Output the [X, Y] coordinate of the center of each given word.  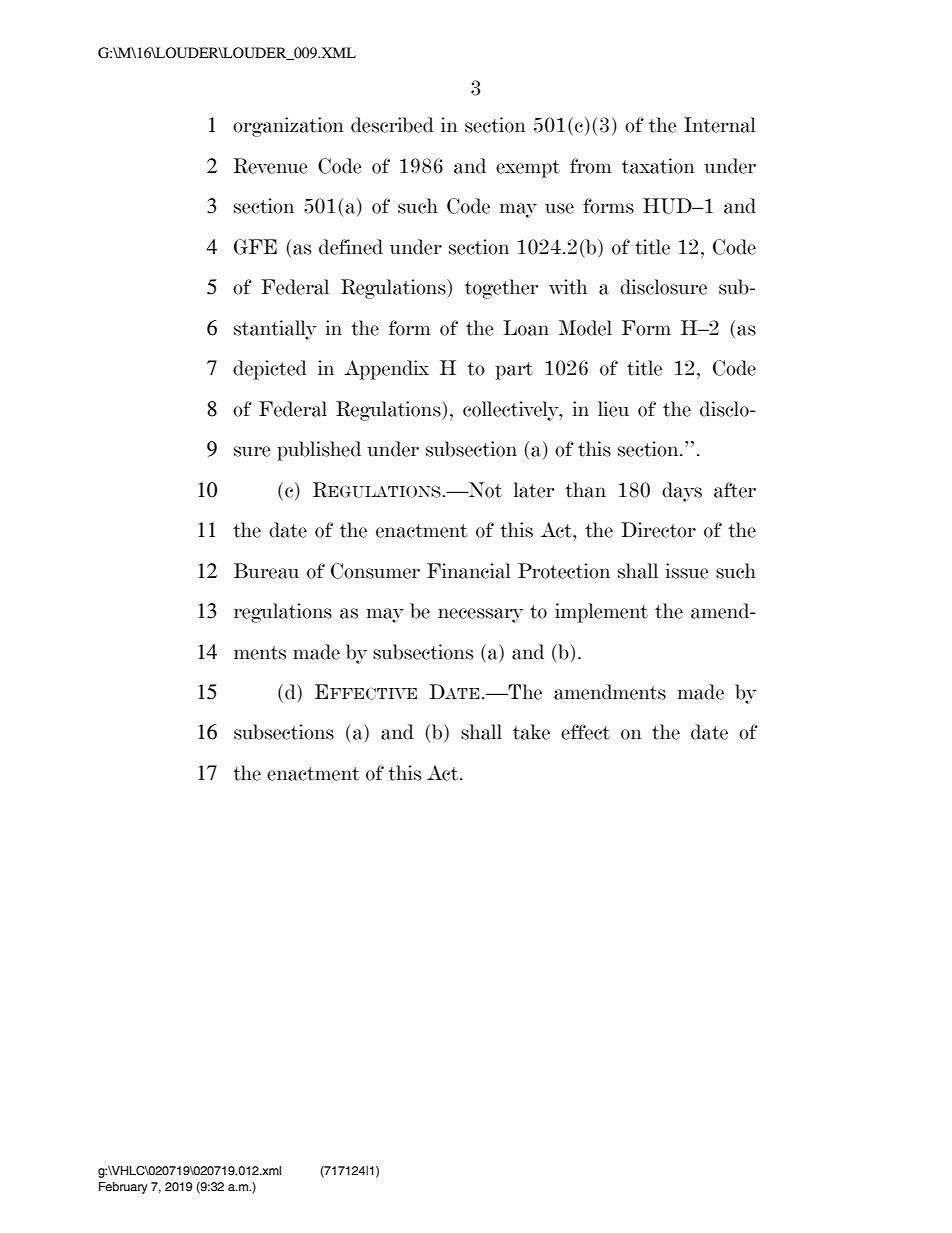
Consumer [375, 571]
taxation [658, 166]
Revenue [270, 166]
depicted [270, 370]
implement [601, 613]
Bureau [266, 571]
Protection [564, 571]
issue [687, 571]
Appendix [386, 370]
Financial [468, 571]
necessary [480, 615]
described [392, 125]
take [531, 732]
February [123, 1188]
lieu [613, 409]
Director [658, 530]
